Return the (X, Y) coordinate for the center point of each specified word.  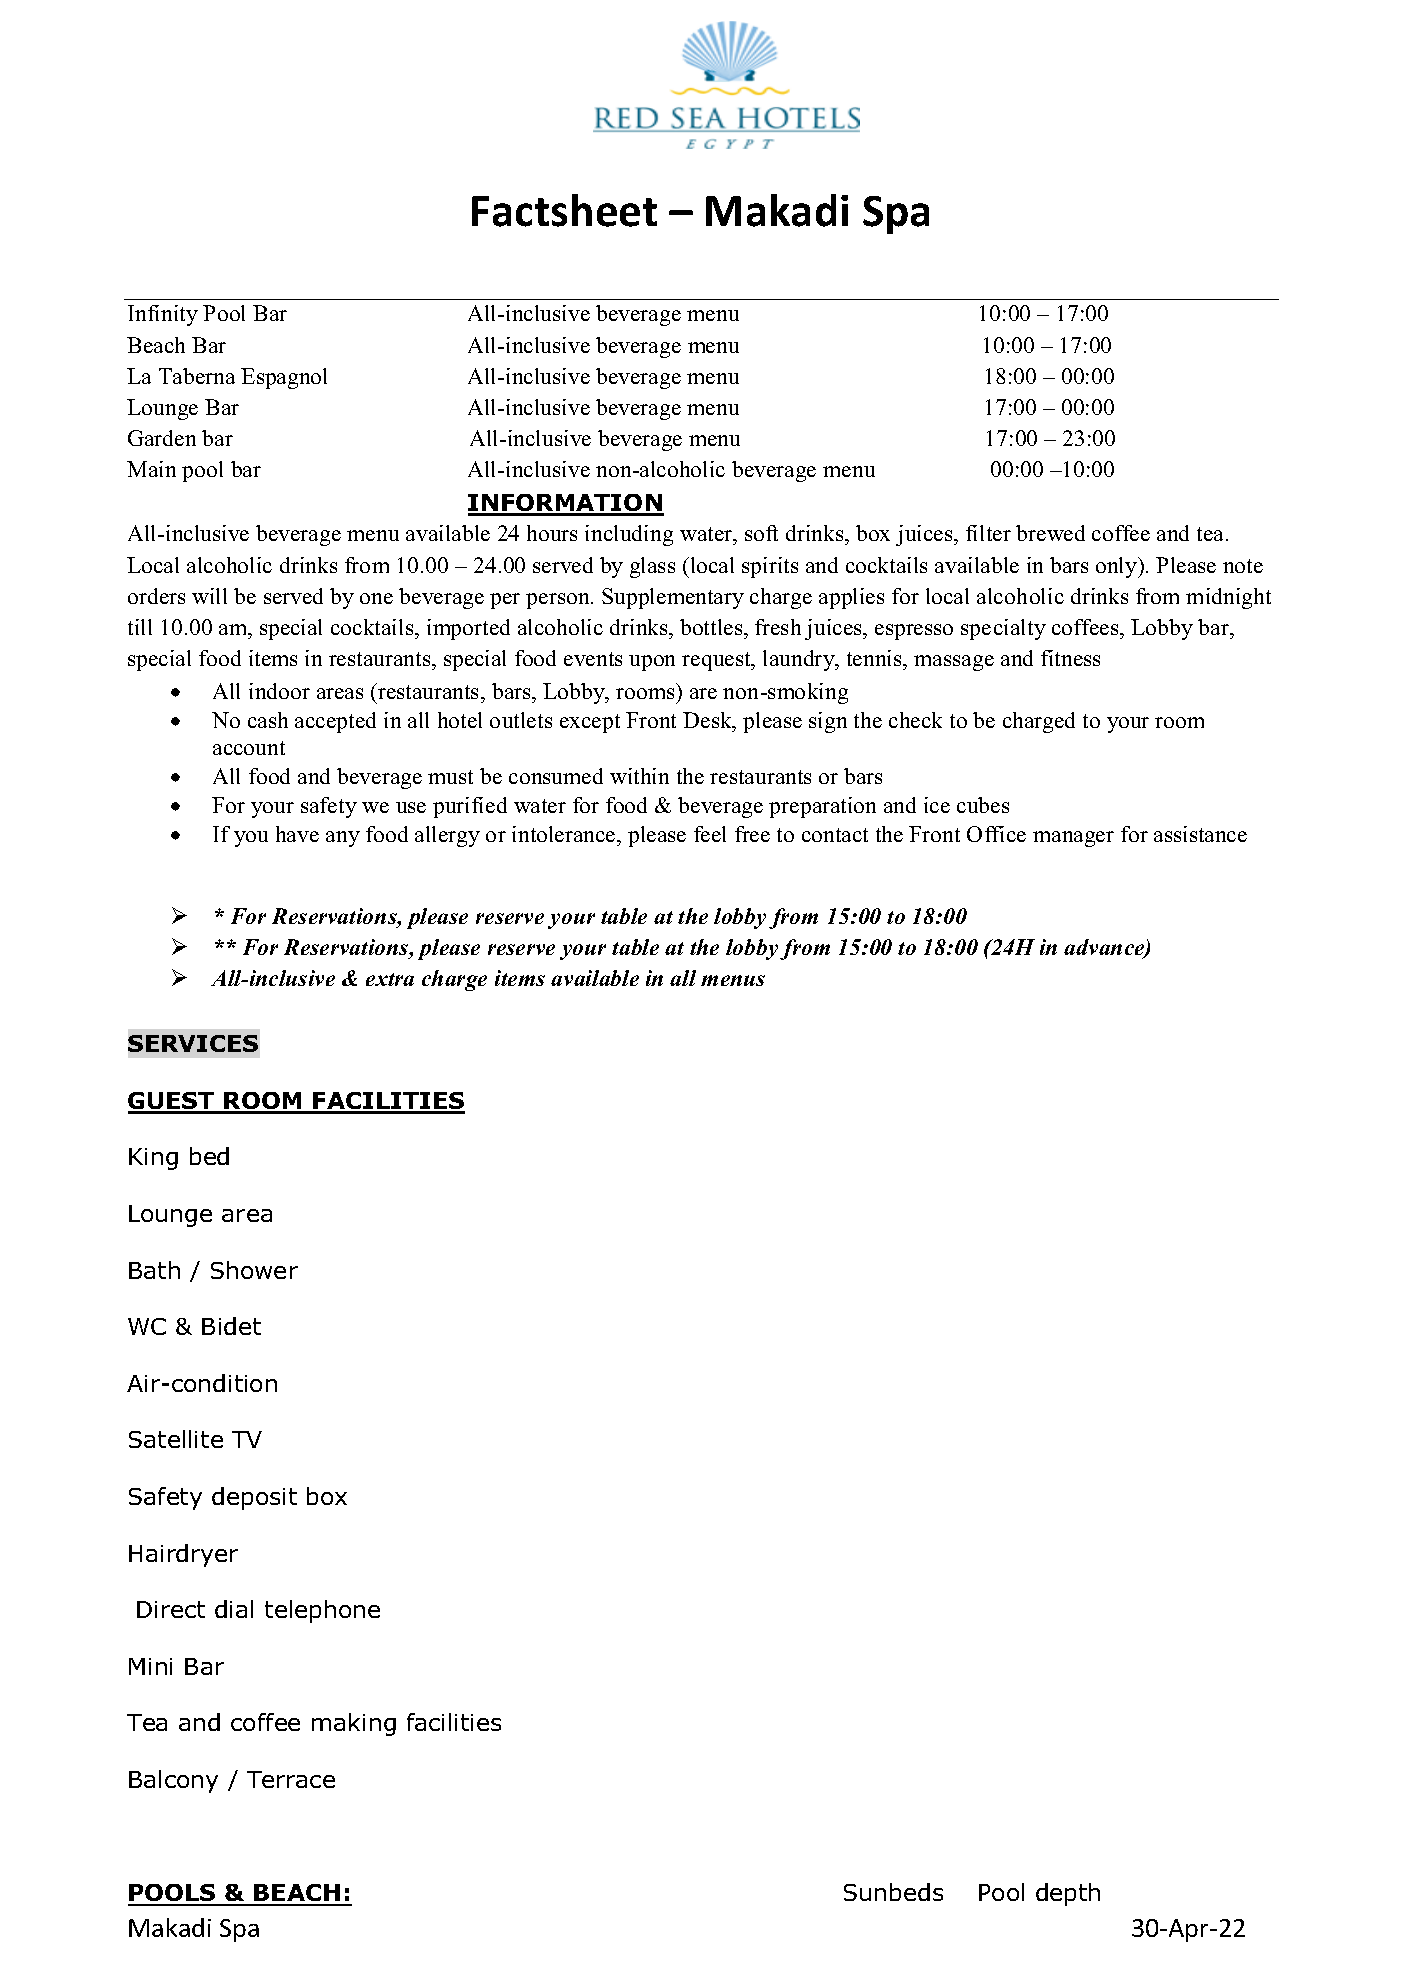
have (297, 834)
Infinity (163, 315)
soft (761, 533)
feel (710, 834)
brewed (1050, 533)
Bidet (231, 1326)
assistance (1200, 834)
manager (1073, 839)
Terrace (291, 1779)
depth (1068, 1894)
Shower (254, 1270)
